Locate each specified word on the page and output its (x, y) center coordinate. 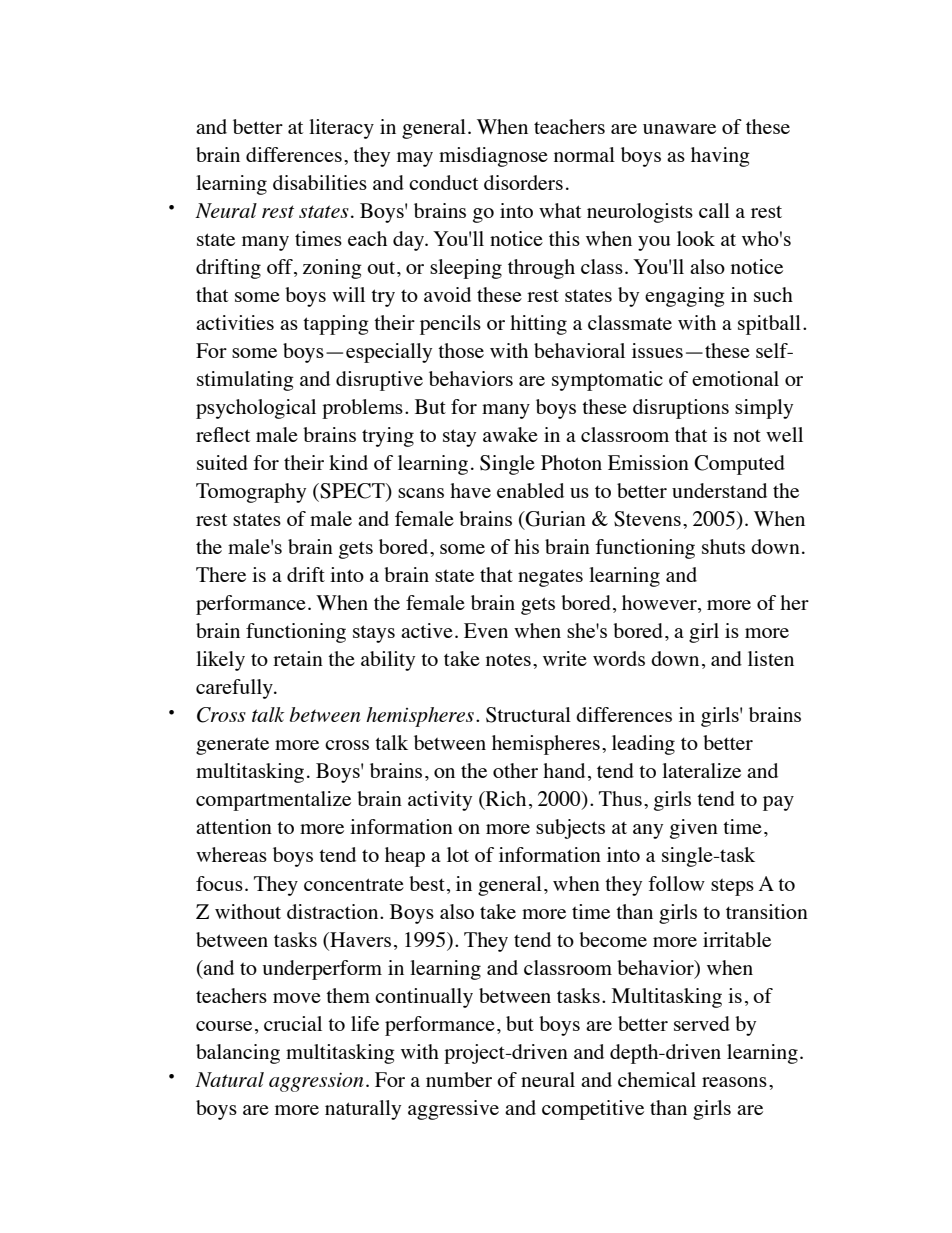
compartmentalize (273, 801)
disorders (523, 182)
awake (510, 434)
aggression (316, 1082)
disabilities (320, 182)
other (515, 770)
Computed (739, 465)
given (694, 829)
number (459, 1079)
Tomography (251, 493)
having (720, 157)
